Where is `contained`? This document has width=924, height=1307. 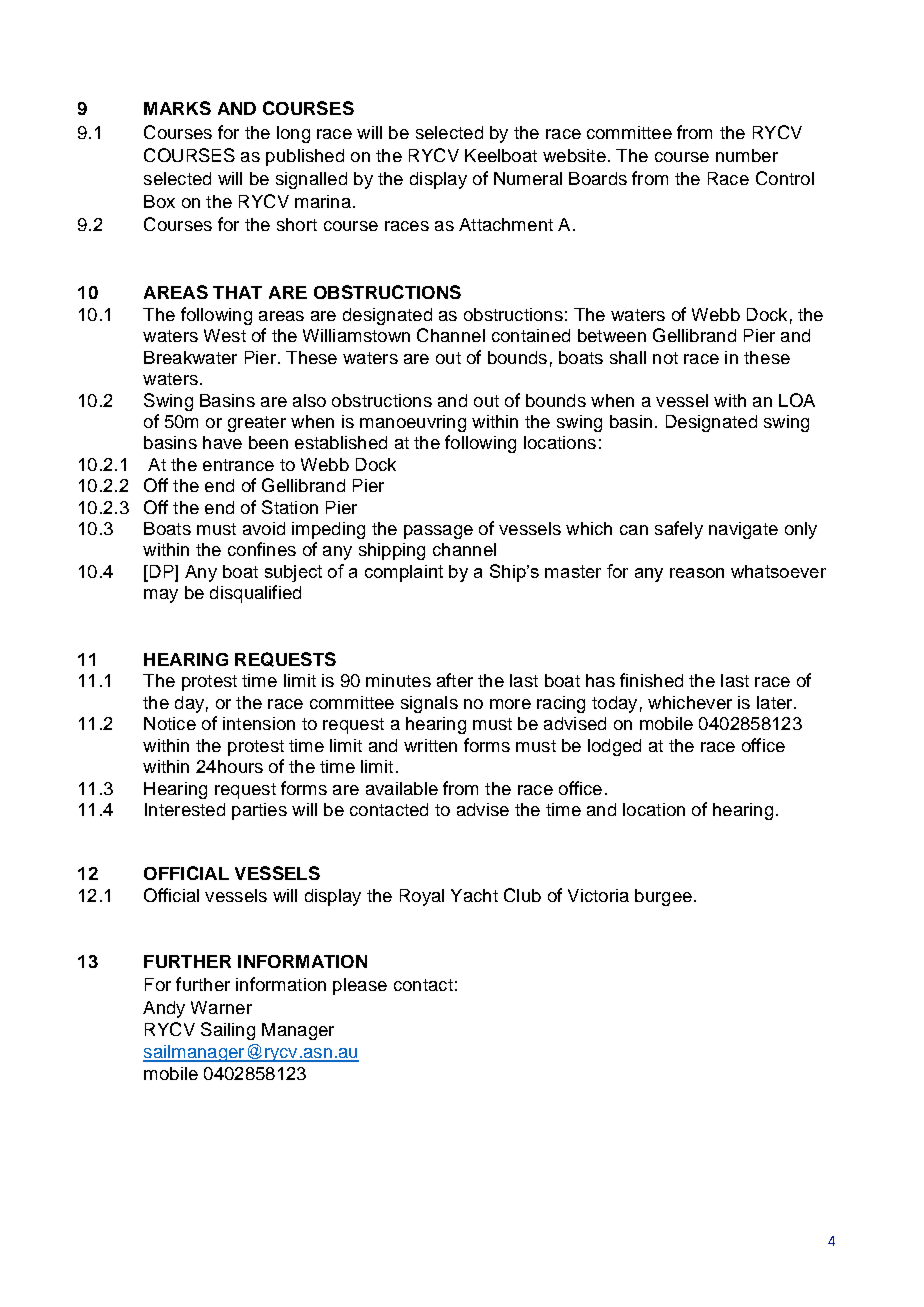
contained is located at coordinates (531, 335).
